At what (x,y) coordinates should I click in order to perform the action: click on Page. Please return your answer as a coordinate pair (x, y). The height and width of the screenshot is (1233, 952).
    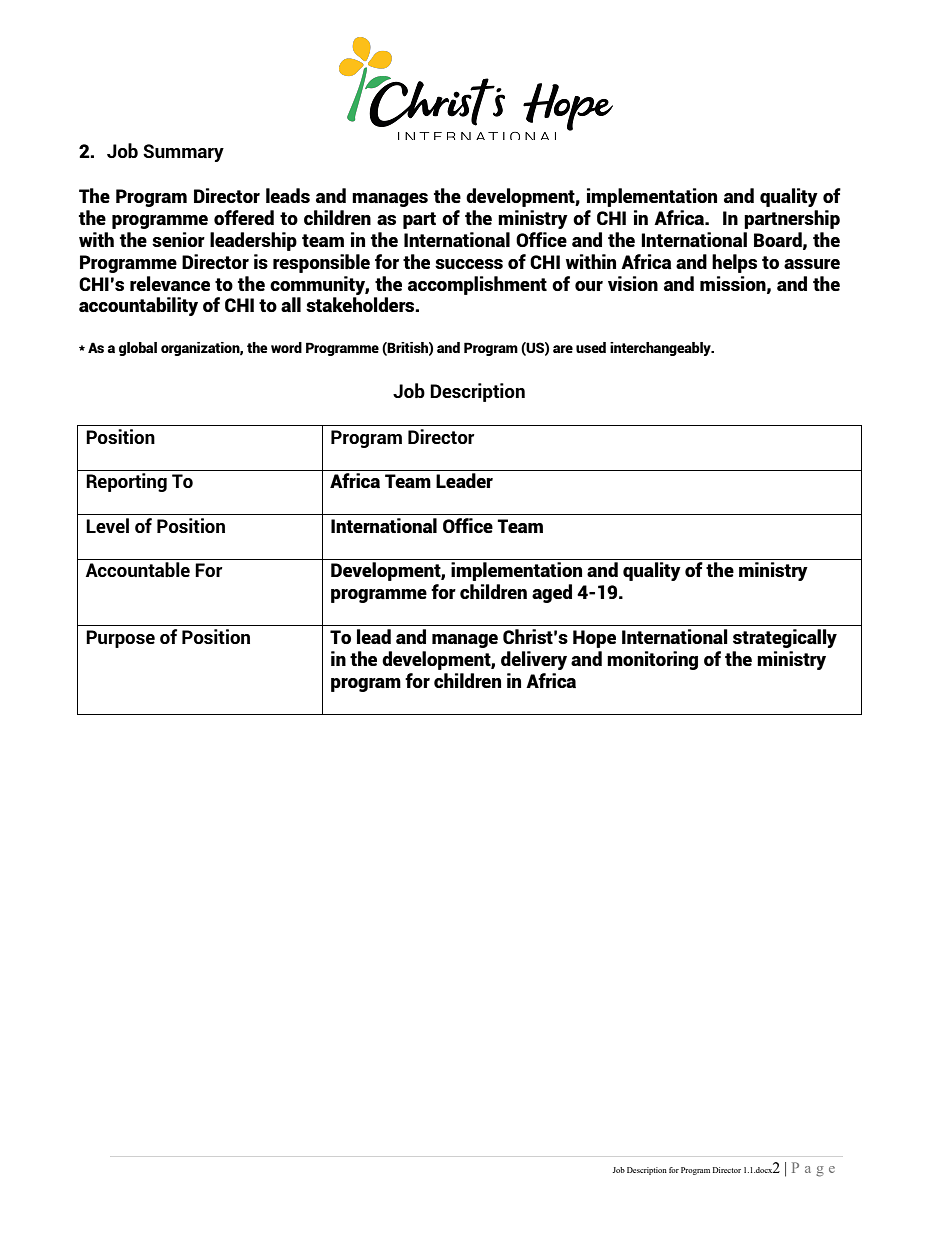
    Looking at the image, I should click on (813, 1169).
